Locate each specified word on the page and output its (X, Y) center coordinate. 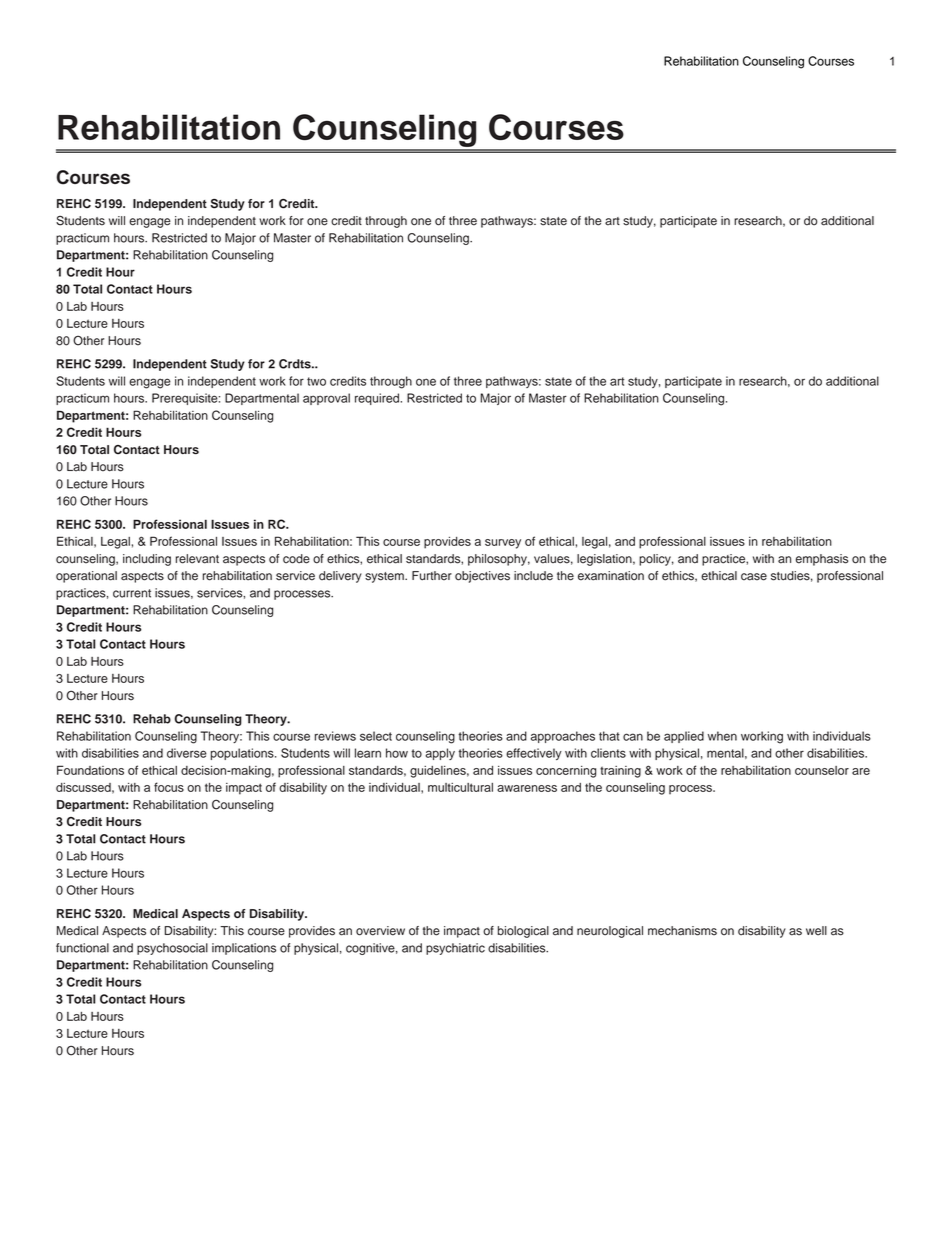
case (754, 577)
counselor (822, 770)
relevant (197, 559)
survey (503, 544)
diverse (187, 753)
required (378, 399)
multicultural (460, 787)
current (132, 593)
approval (326, 399)
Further (432, 576)
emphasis (822, 560)
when (722, 736)
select (376, 736)
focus (169, 787)
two (316, 381)
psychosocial (172, 949)
